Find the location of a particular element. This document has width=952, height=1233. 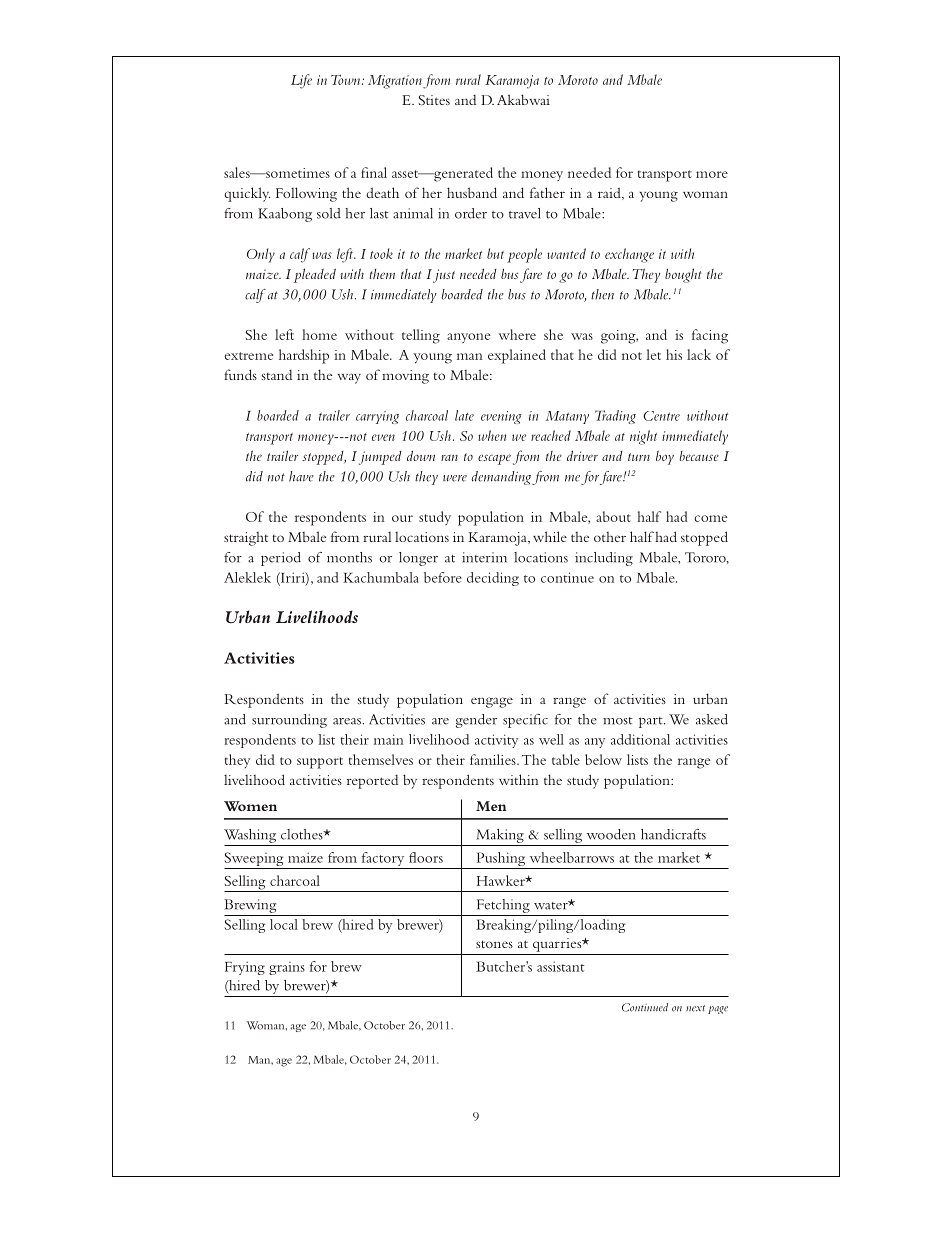

grains is located at coordinates (287, 968).
